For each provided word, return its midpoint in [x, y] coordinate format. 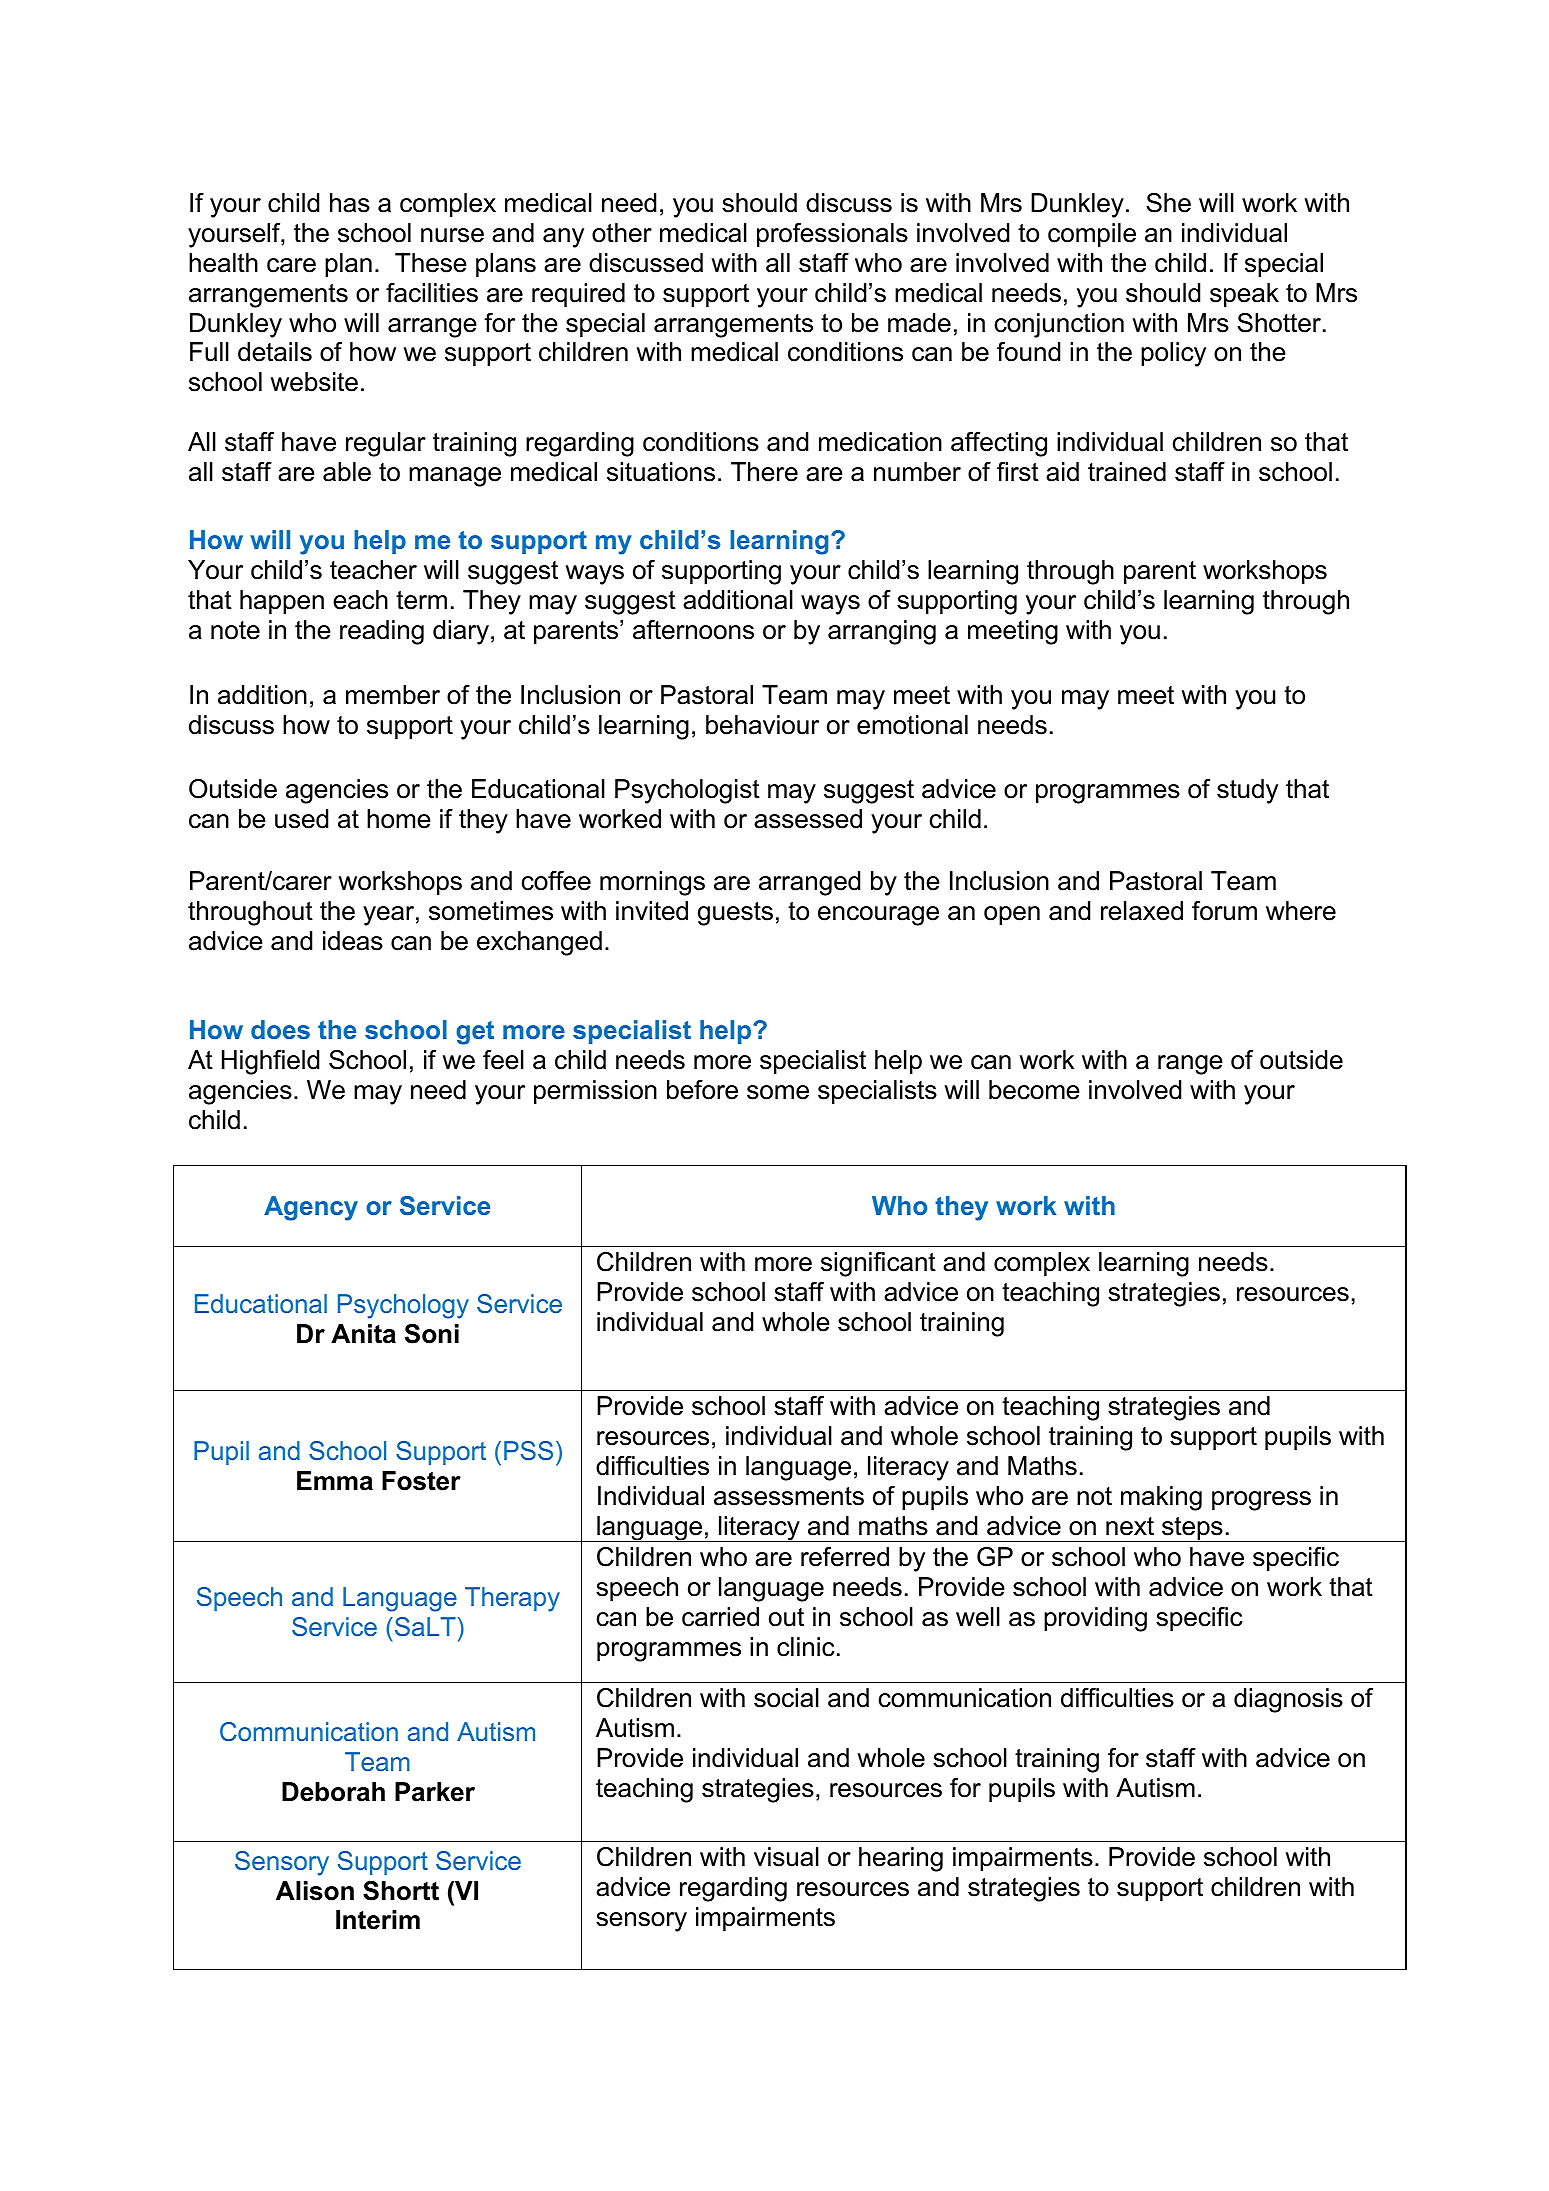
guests [735, 914]
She [1168, 203]
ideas [353, 941]
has [350, 203]
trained [1127, 472]
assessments [789, 1496]
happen [282, 602]
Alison [315, 1891]
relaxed [1142, 911]
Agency [311, 1208]
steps [1192, 1529]
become [1034, 1090]
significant [878, 1264]
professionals [832, 235]
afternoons [693, 630]
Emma [335, 1481]
